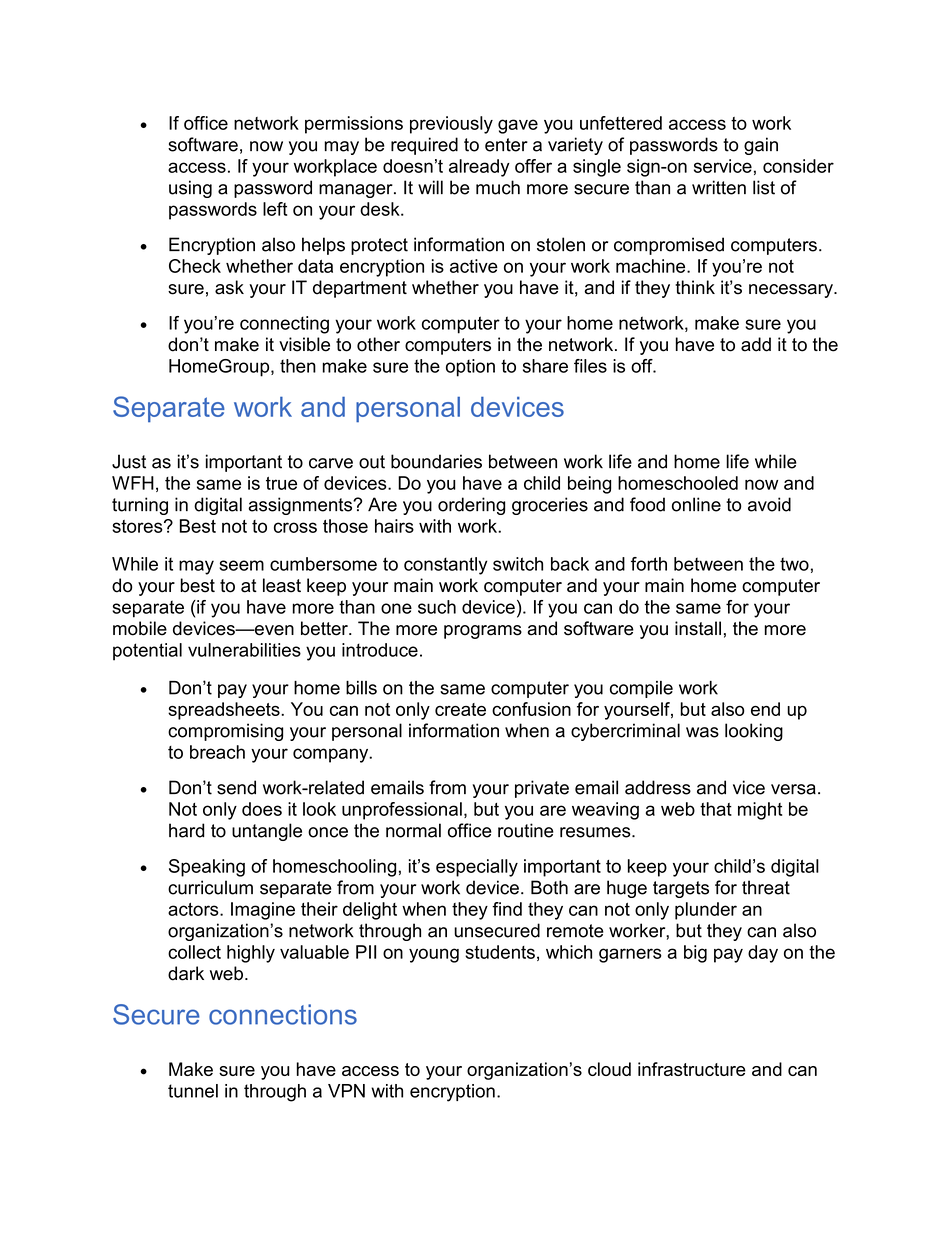  I want to click on ordering, so click(471, 506).
